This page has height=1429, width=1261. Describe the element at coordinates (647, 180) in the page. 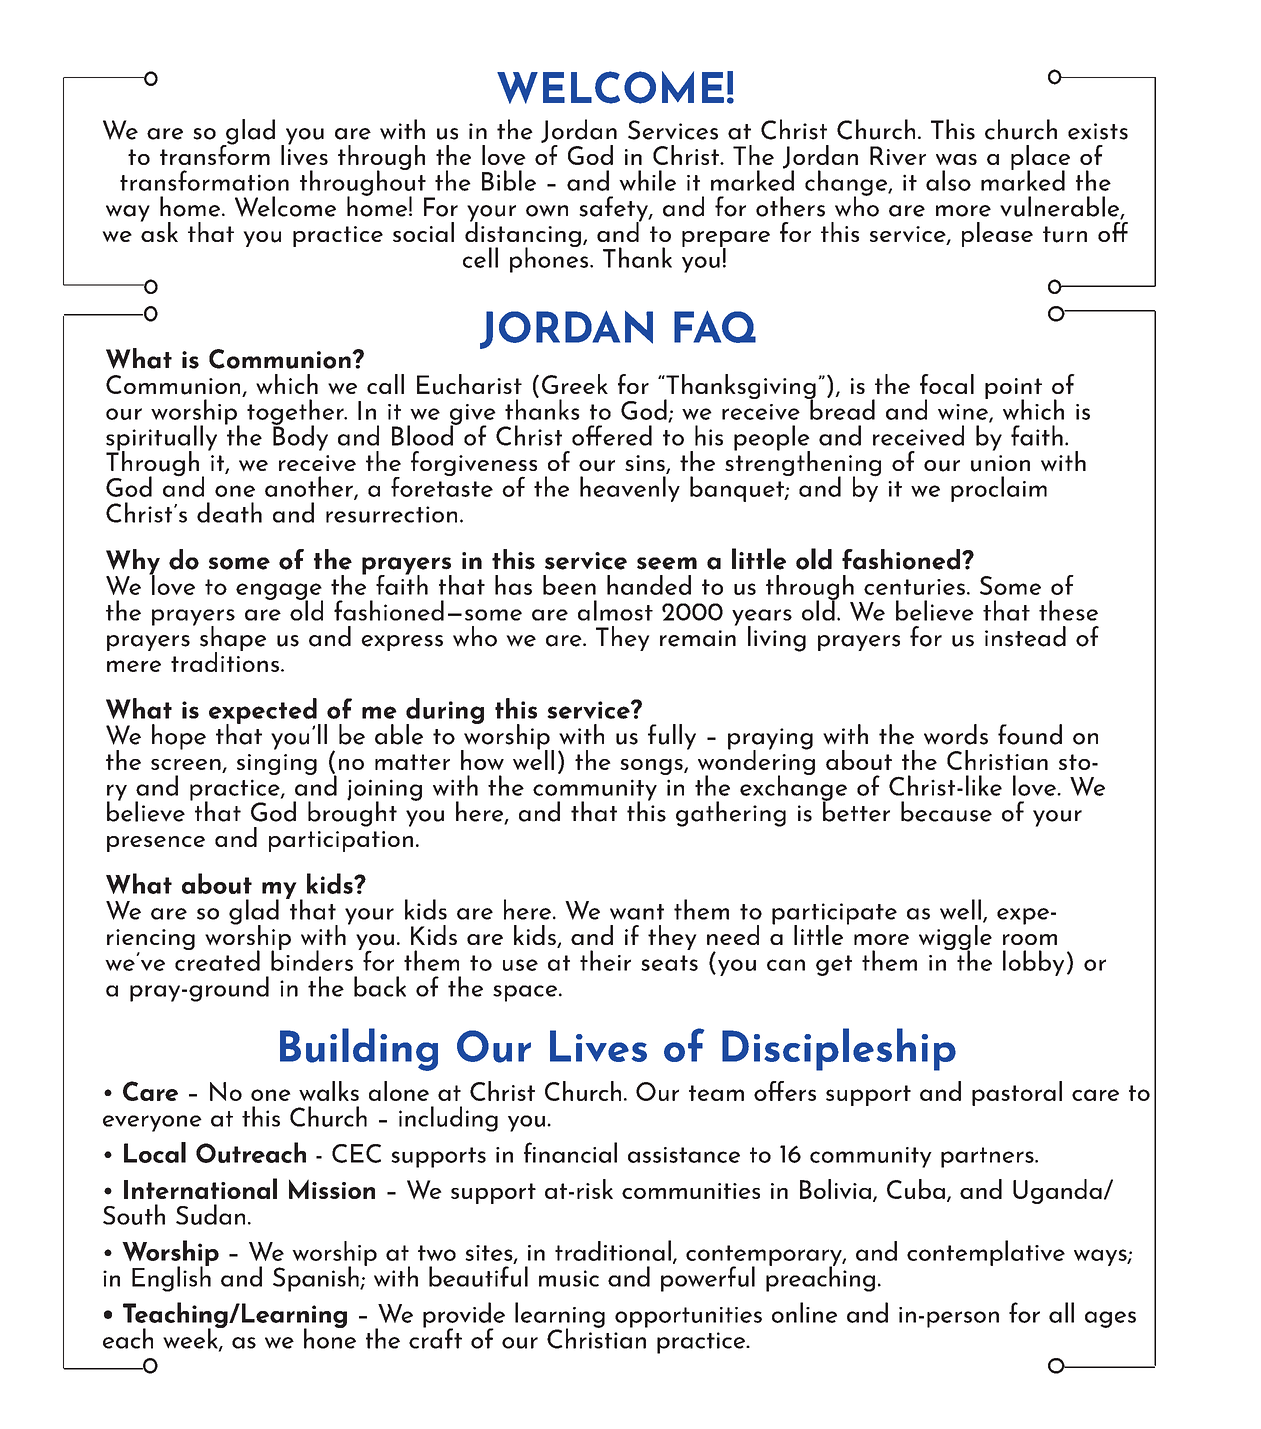

I see `while` at that location.
